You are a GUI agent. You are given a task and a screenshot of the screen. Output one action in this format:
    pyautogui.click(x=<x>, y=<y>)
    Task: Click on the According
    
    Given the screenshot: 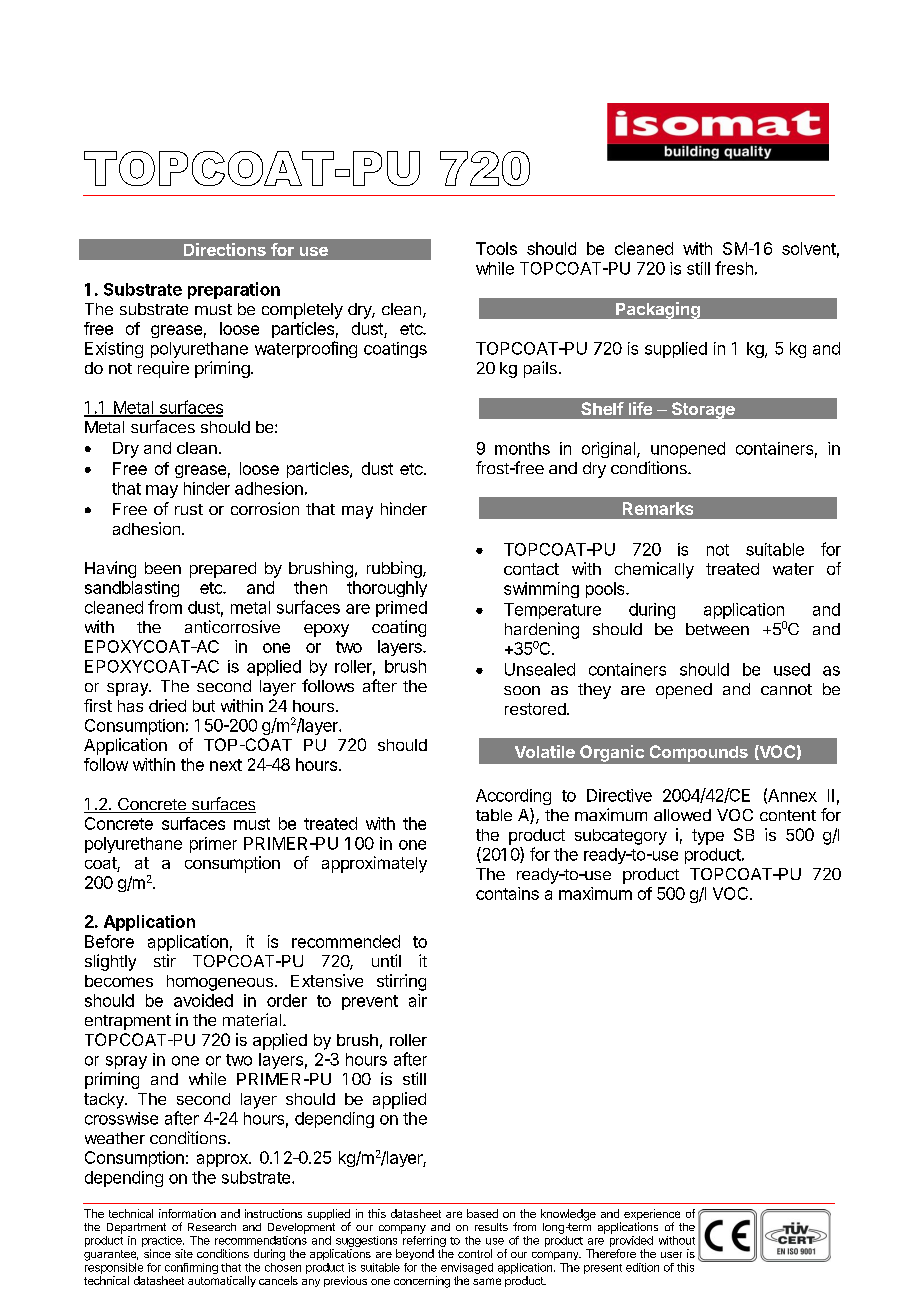 What is the action you would take?
    pyautogui.click(x=513, y=797)
